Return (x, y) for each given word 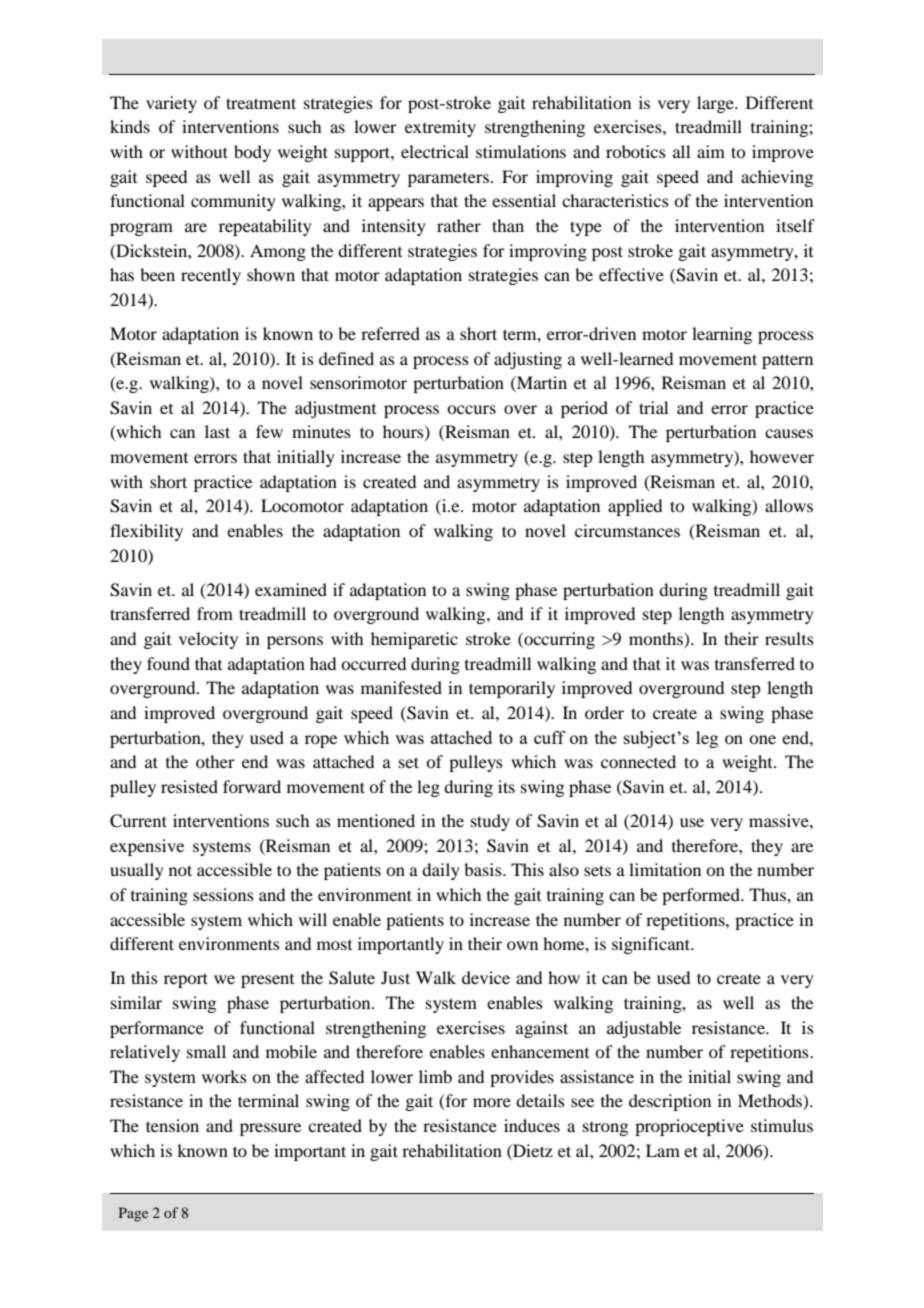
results (789, 638)
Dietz (532, 1150)
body (252, 153)
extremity (440, 128)
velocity (208, 640)
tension (172, 1125)
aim (711, 151)
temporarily (512, 689)
